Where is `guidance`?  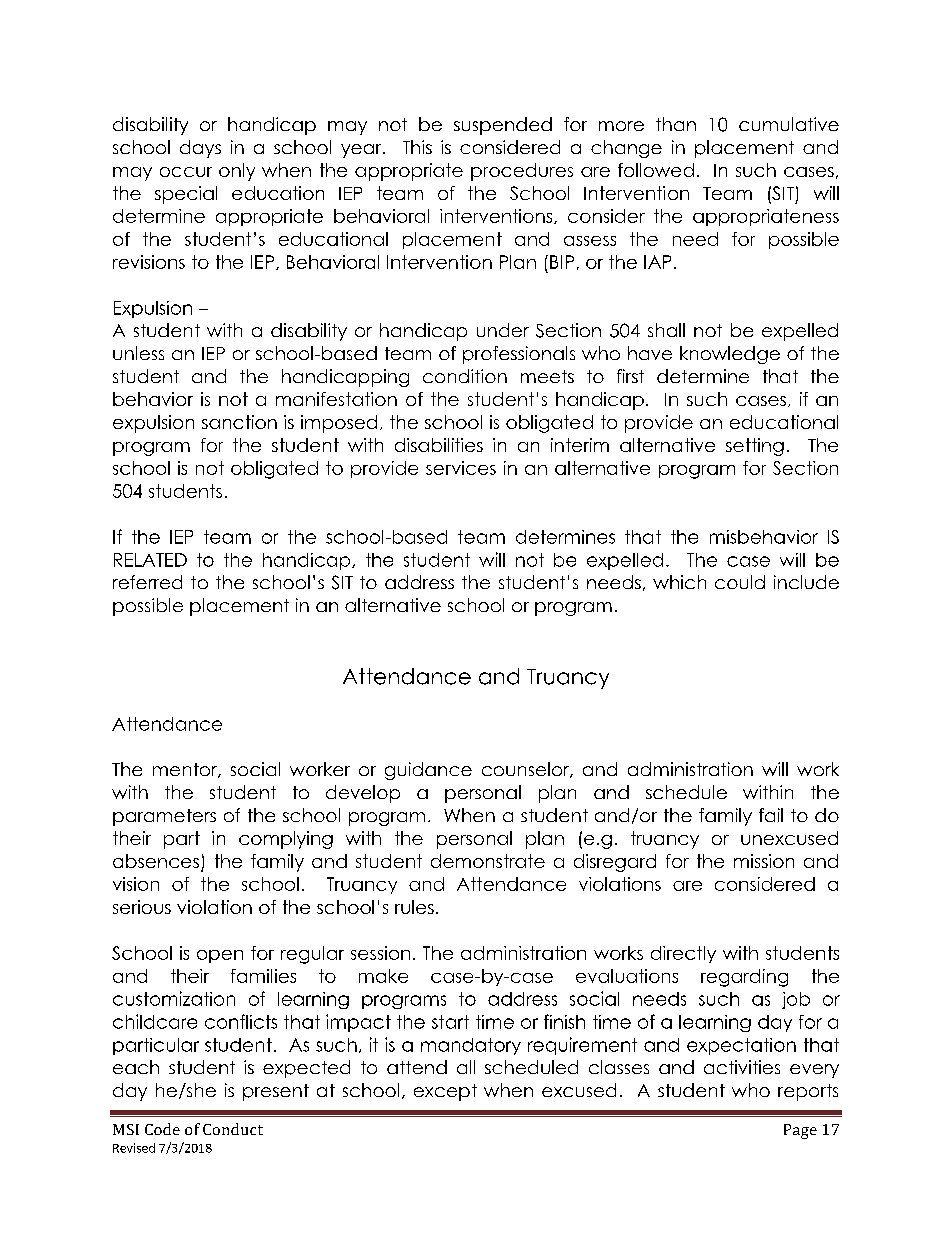 guidance is located at coordinates (428, 771).
